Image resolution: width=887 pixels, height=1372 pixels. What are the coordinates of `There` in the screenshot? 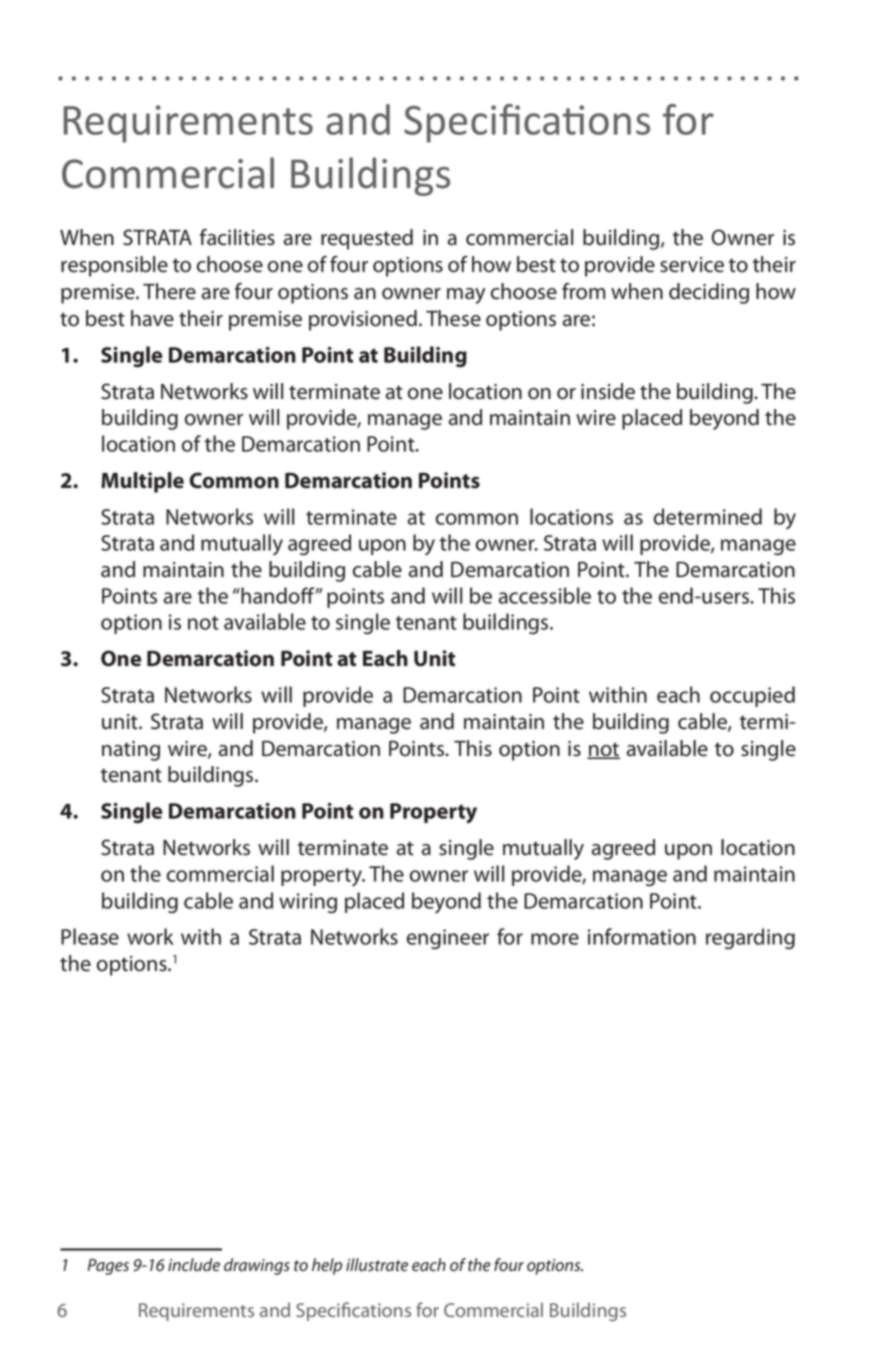 It's located at (169, 291).
